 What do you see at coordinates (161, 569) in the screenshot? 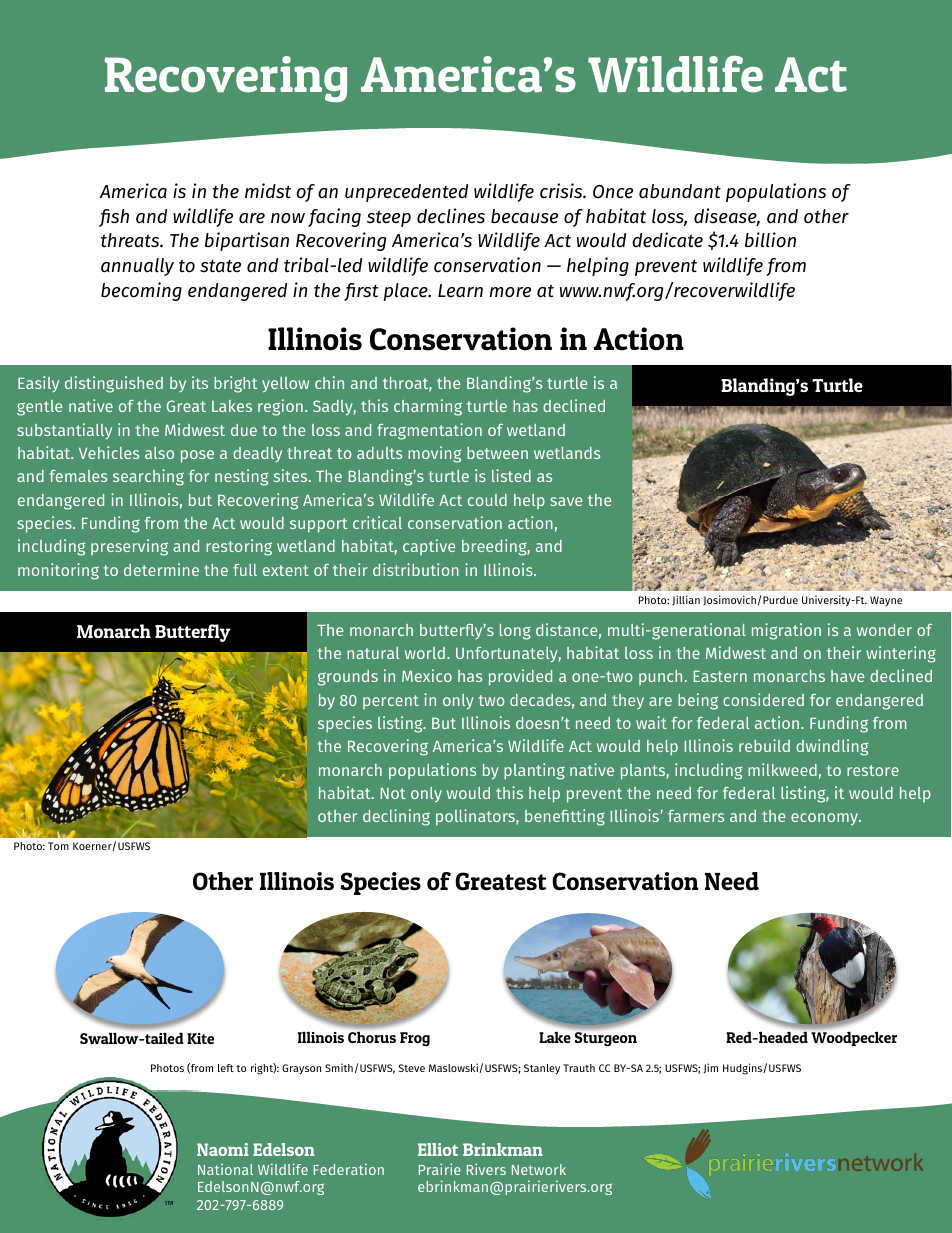
I see `determine` at bounding box center [161, 569].
